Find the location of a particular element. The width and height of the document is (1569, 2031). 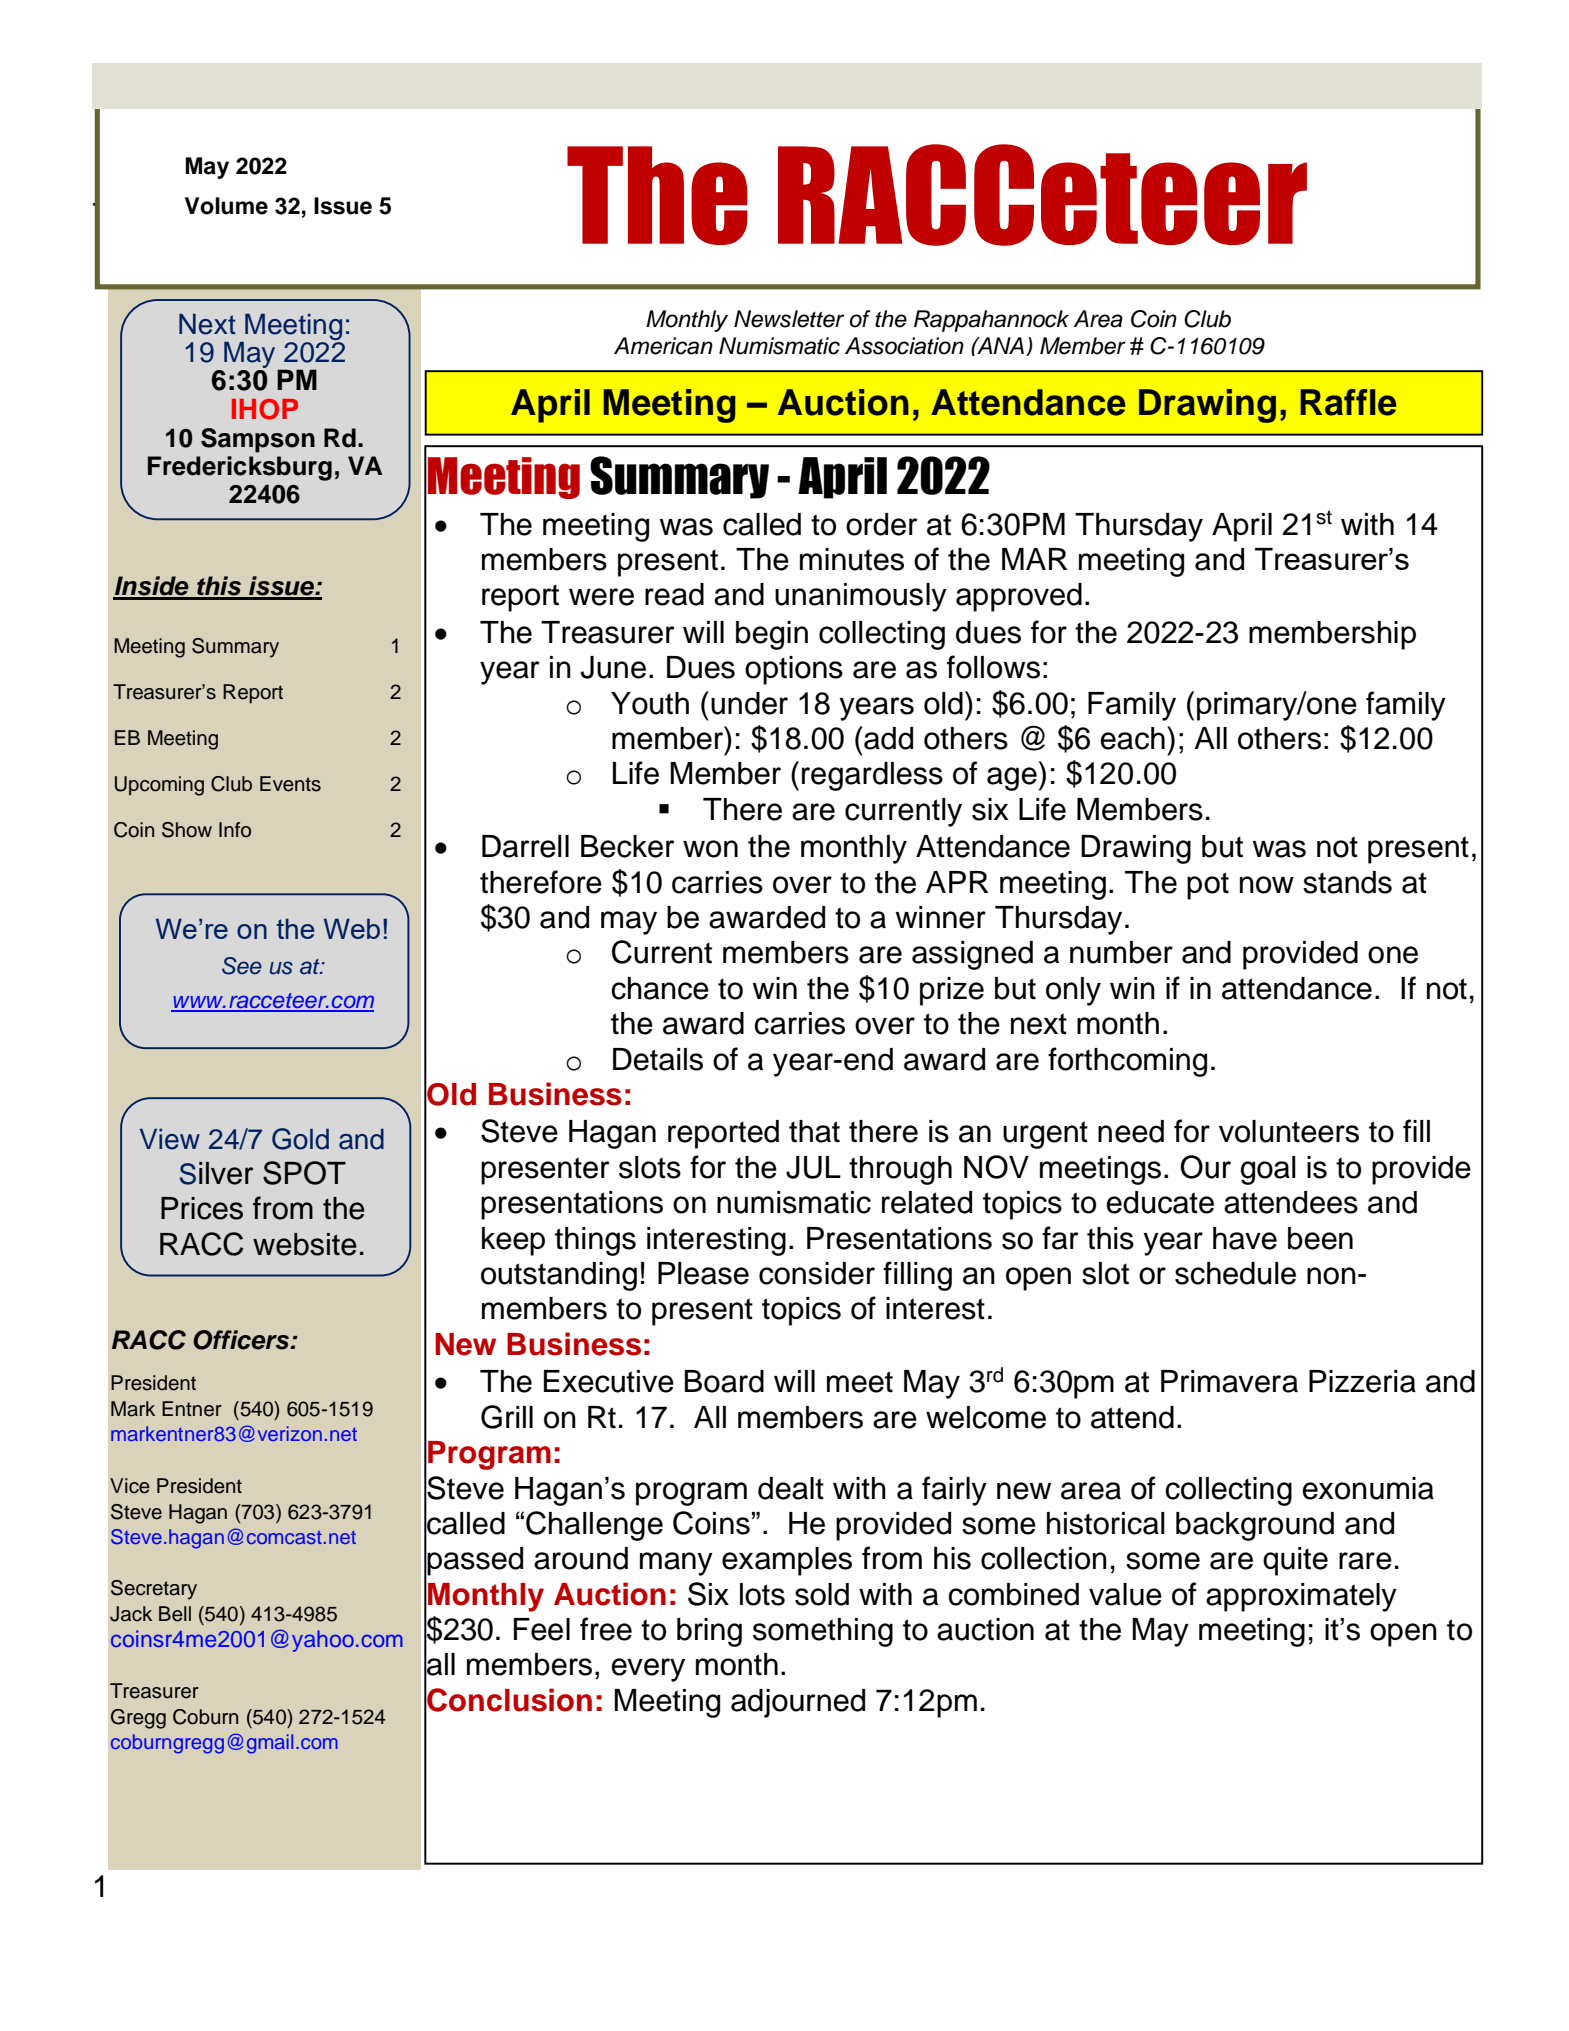

number is located at coordinates (1121, 952).
